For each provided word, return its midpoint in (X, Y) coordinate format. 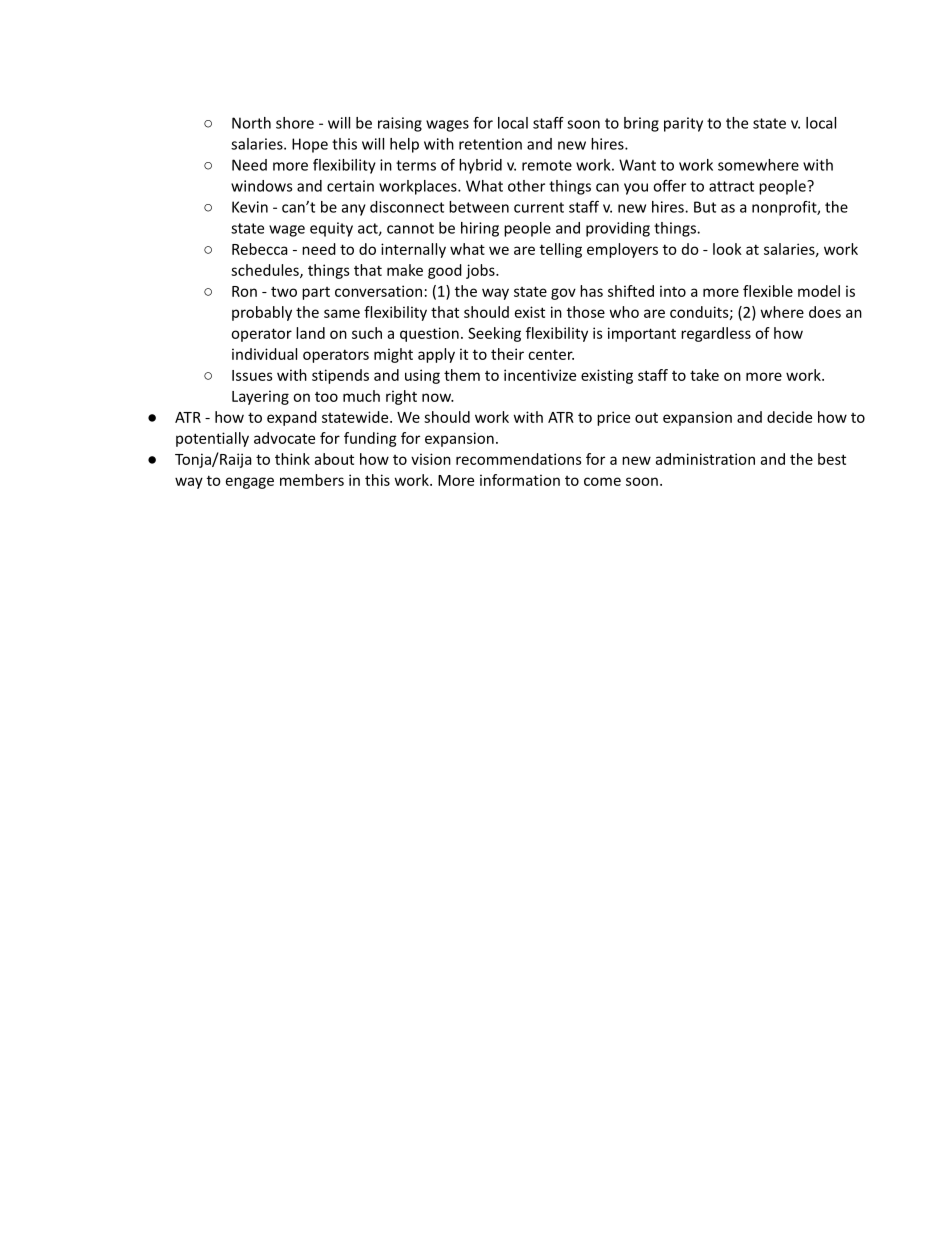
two (284, 291)
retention (490, 144)
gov (563, 294)
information (520, 480)
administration (705, 459)
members (312, 480)
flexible (768, 291)
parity (683, 124)
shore (295, 123)
